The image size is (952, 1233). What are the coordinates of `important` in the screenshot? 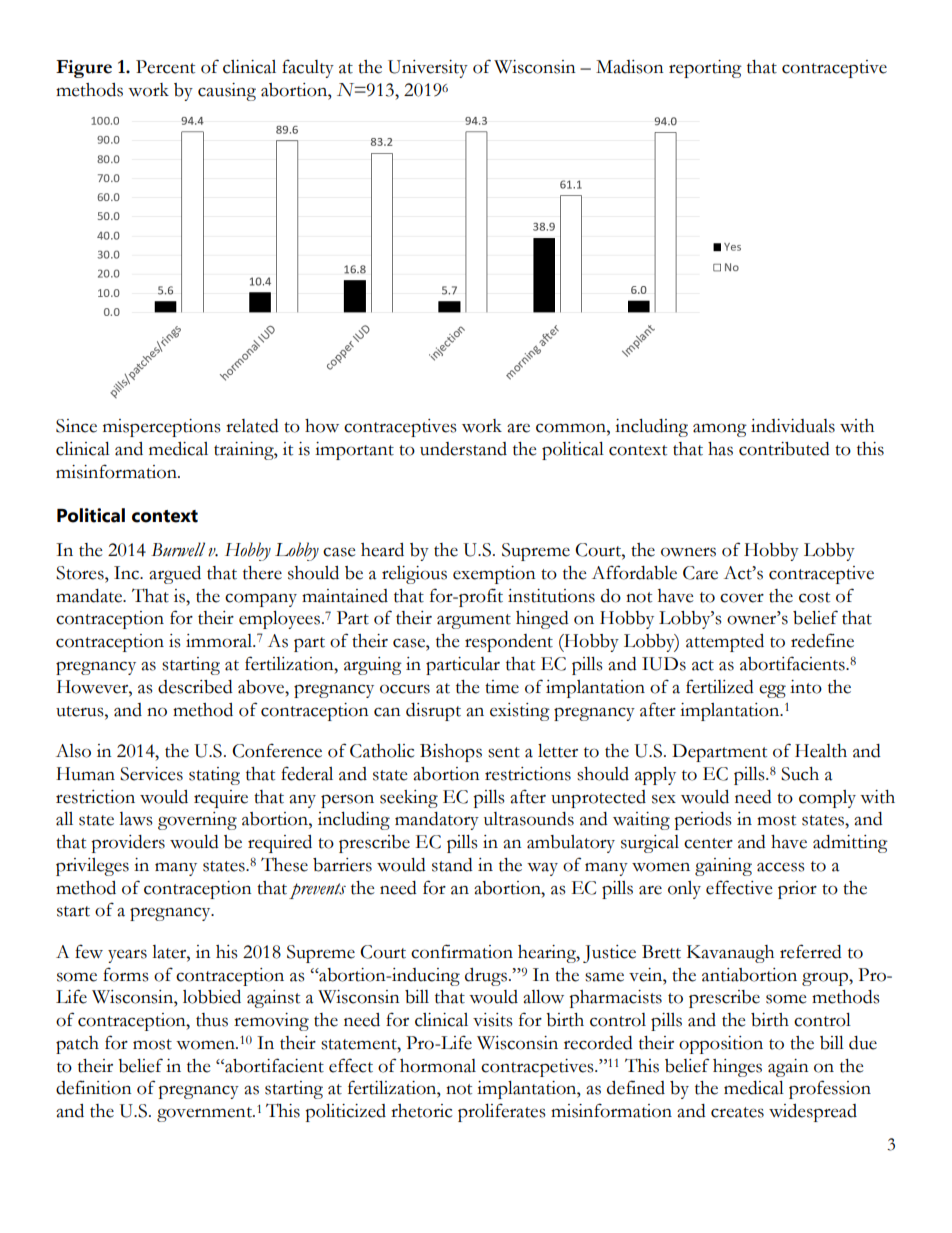 It's located at (354, 451).
